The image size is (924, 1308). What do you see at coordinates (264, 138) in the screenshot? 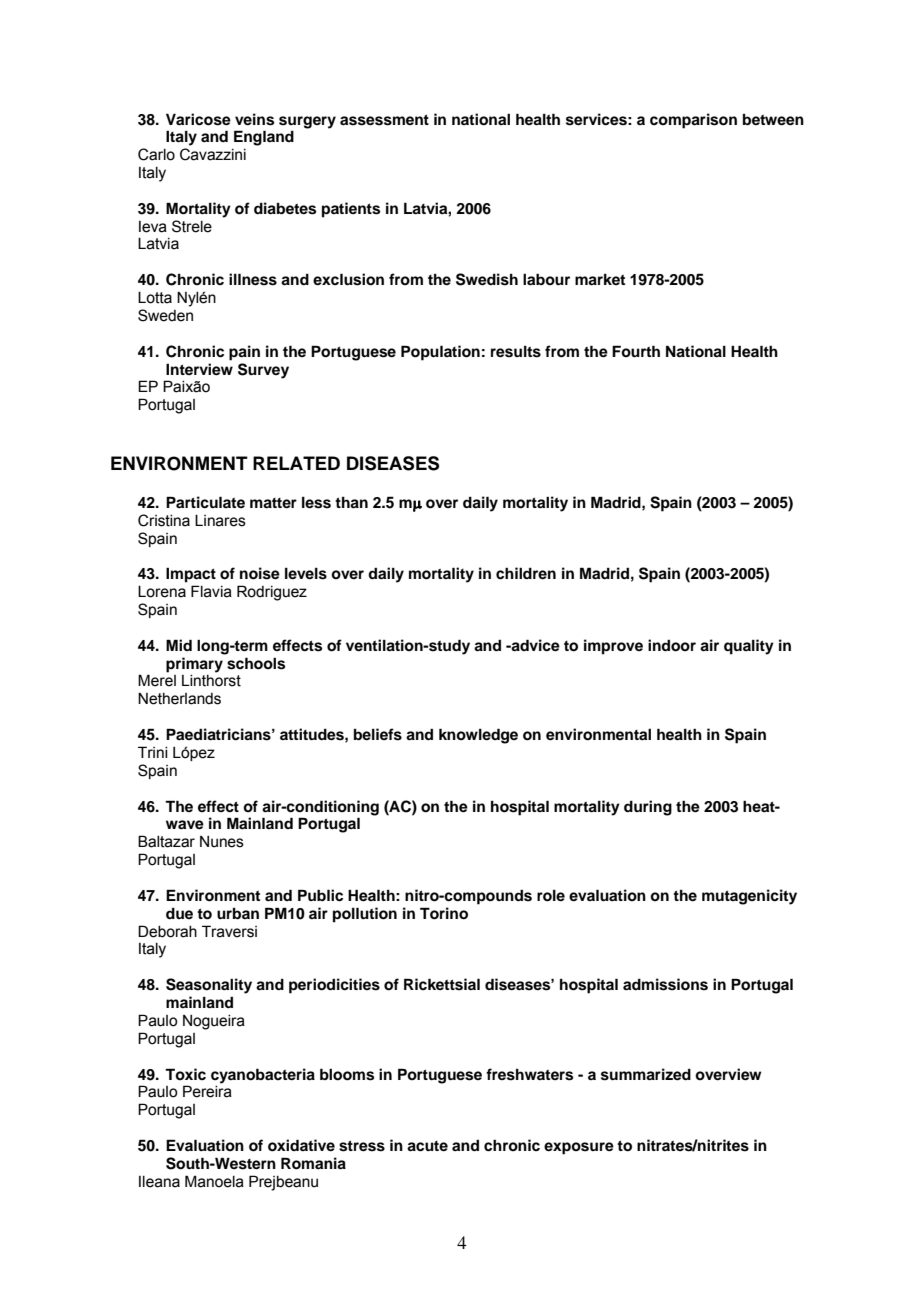
I see `England` at bounding box center [264, 138].
